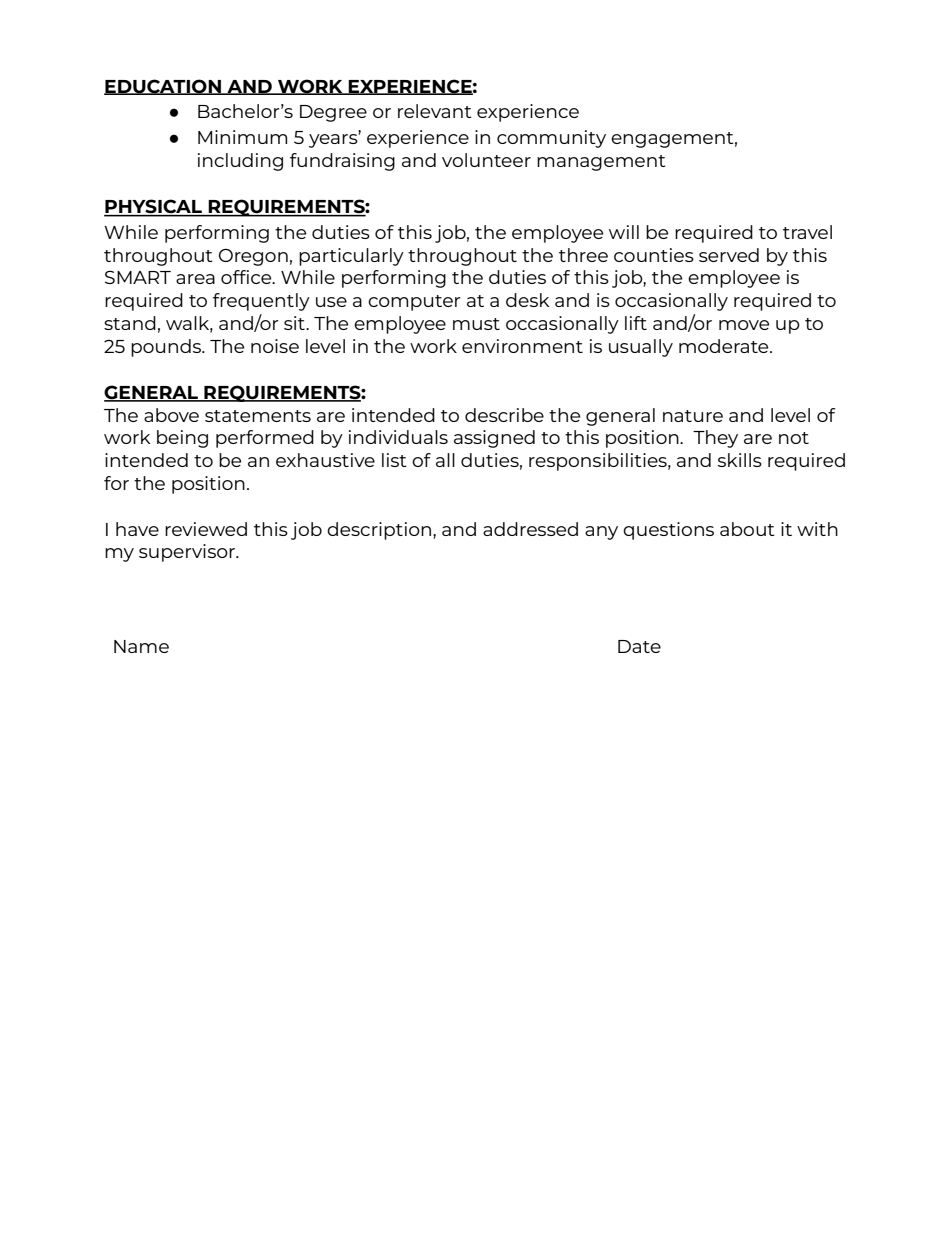  Describe the element at coordinates (141, 646) in the image. I see `Name` at that location.
